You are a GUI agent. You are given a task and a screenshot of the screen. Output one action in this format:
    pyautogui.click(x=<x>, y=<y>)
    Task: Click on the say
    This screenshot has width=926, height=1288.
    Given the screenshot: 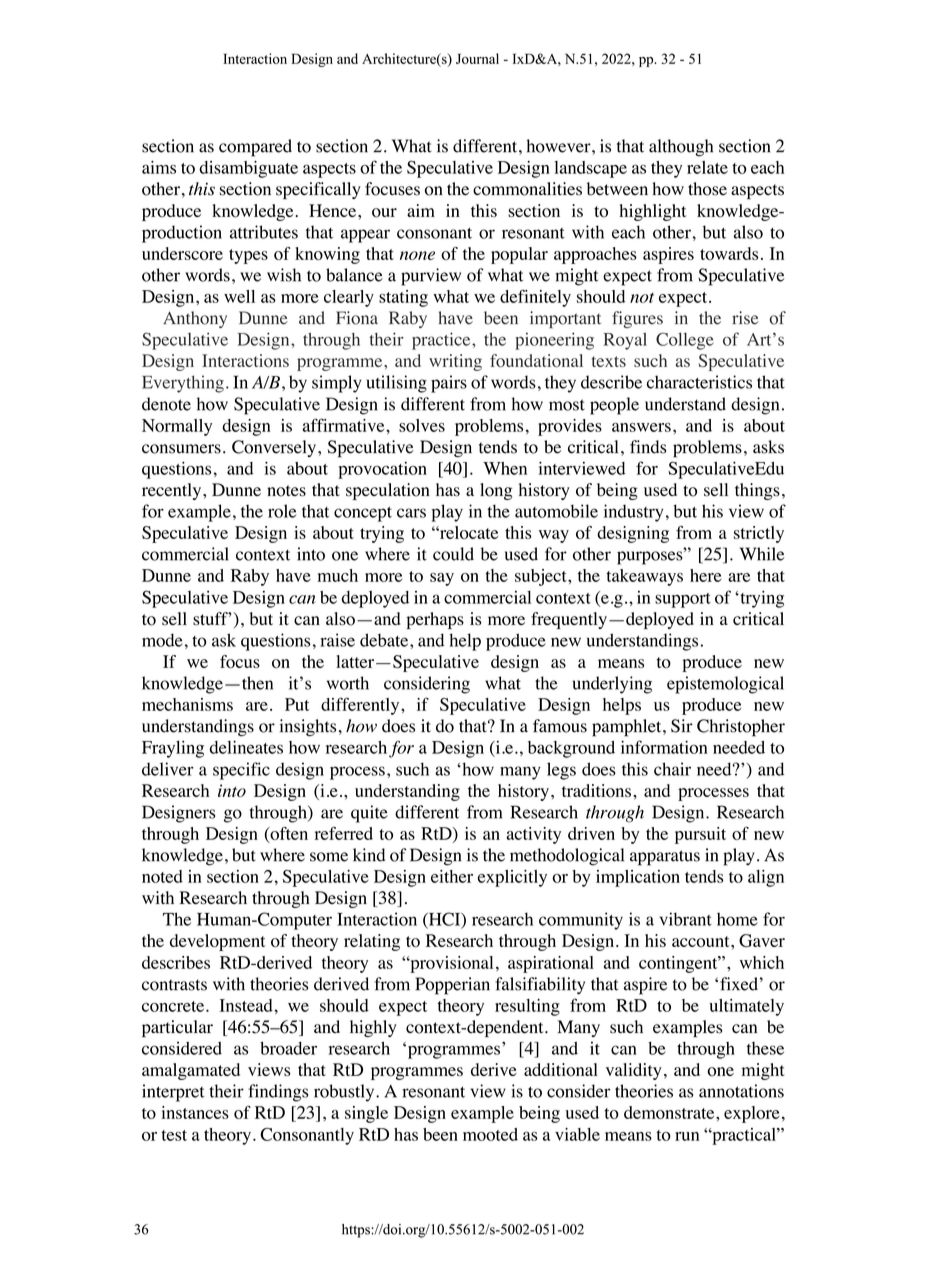 What is the action you would take?
    pyautogui.click(x=442, y=579)
